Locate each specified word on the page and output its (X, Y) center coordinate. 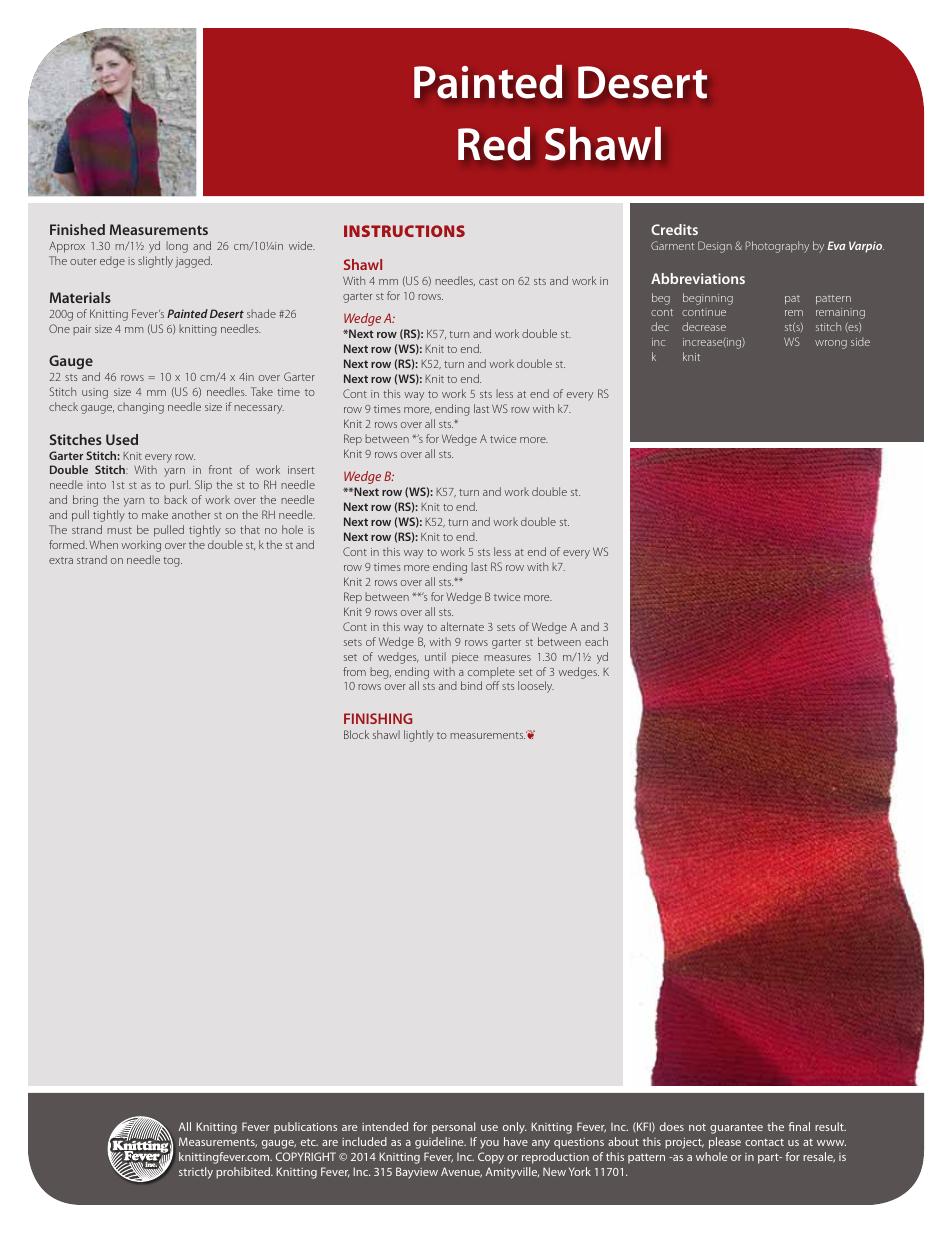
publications (305, 1127)
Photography (777, 247)
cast (488, 281)
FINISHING (378, 718)
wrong (831, 344)
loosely (536, 687)
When (103, 544)
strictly (196, 1173)
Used (122, 439)
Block (356, 734)
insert (301, 470)
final (799, 1126)
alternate (462, 626)
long (177, 247)
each (596, 641)
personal (453, 1128)
